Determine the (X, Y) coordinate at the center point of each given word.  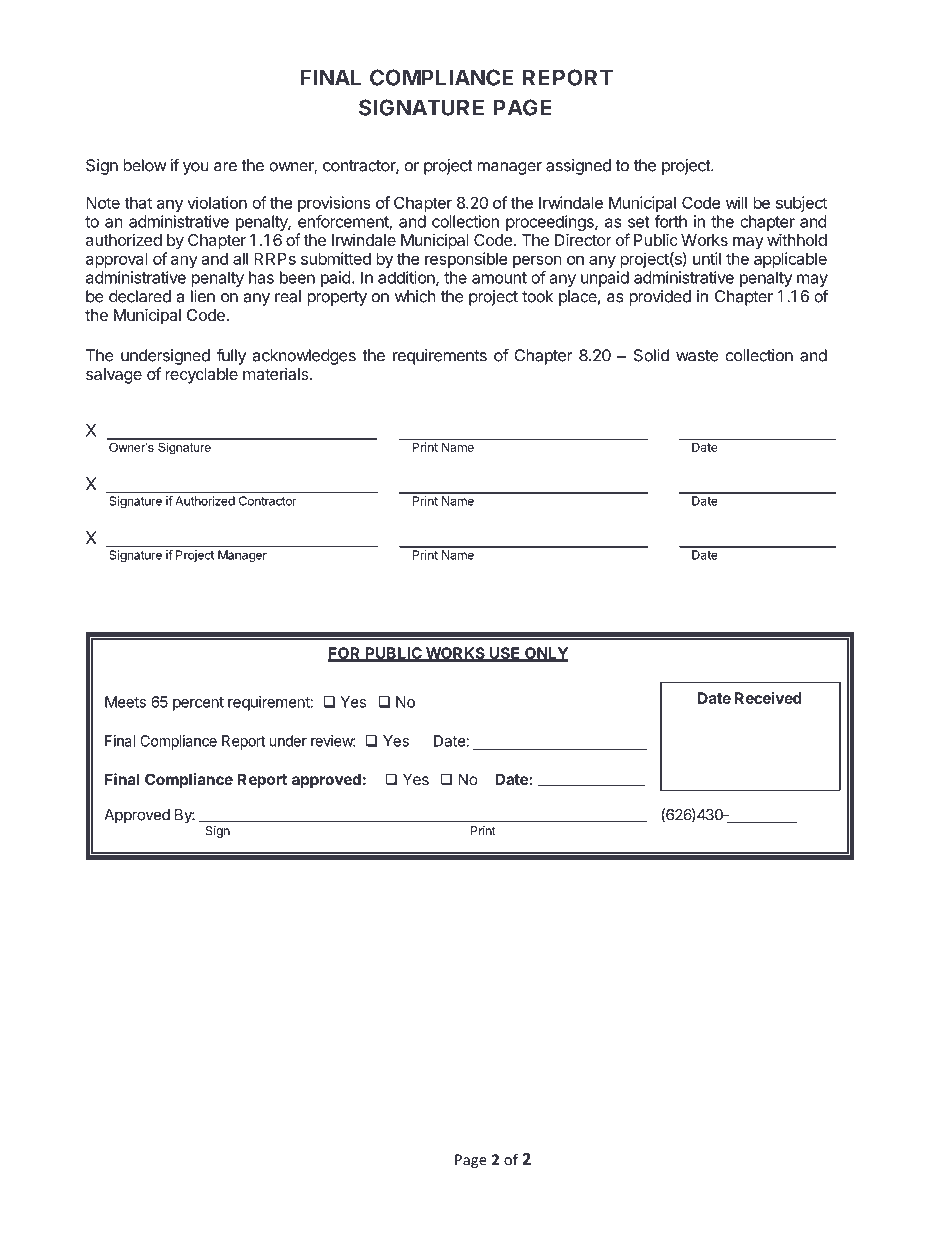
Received (768, 698)
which (415, 296)
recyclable (201, 376)
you (195, 168)
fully (231, 356)
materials (277, 373)
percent (198, 704)
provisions (334, 204)
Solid (651, 355)
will (736, 202)
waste (697, 356)
